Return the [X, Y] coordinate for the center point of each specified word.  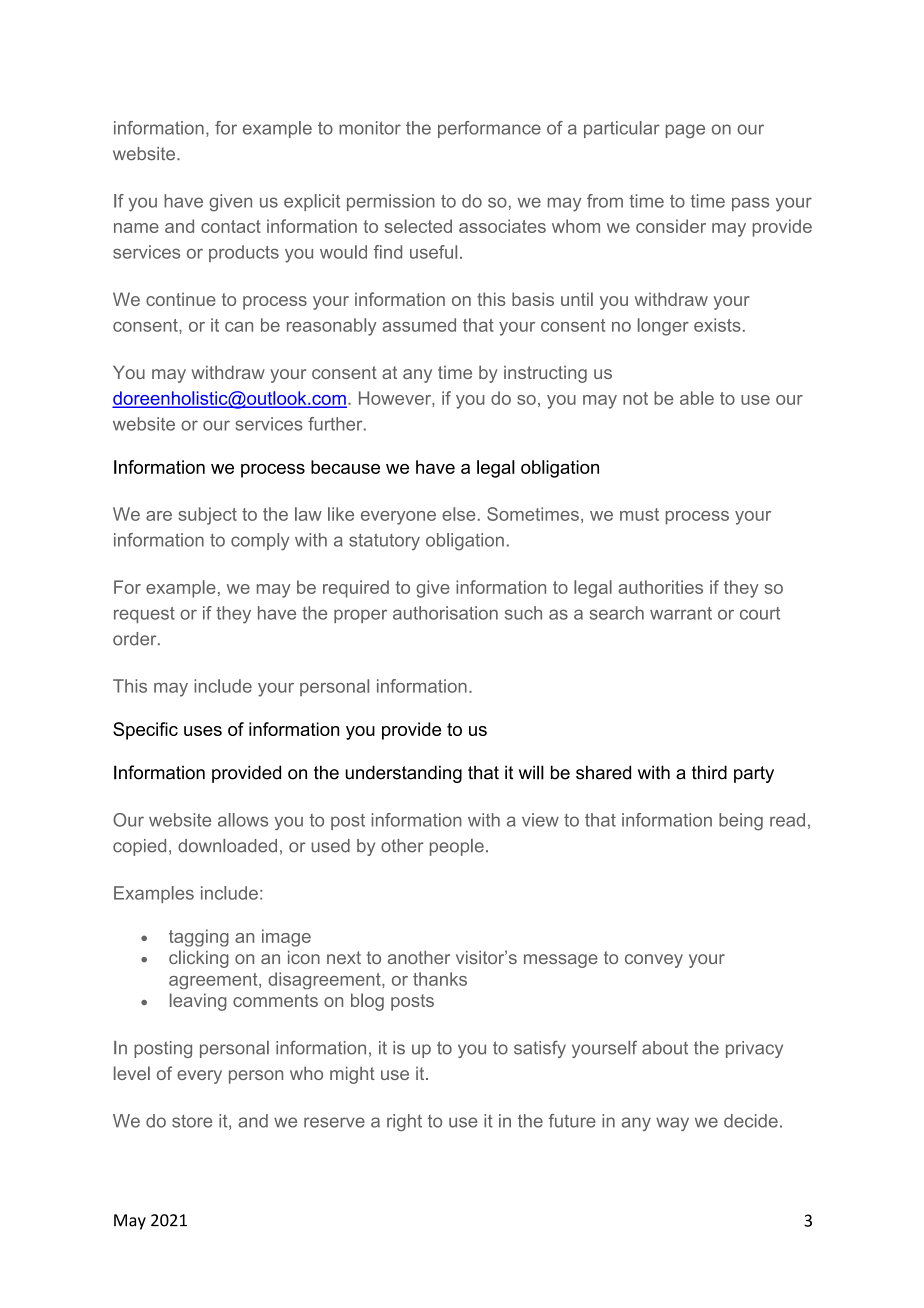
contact [231, 226]
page [685, 131]
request [144, 615]
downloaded [227, 846]
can [239, 327]
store [192, 1121]
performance [489, 129]
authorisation [445, 613]
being [741, 822]
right [404, 1122]
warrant [681, 613]
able [697, 398]
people [457, 847]
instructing [545, 374]
